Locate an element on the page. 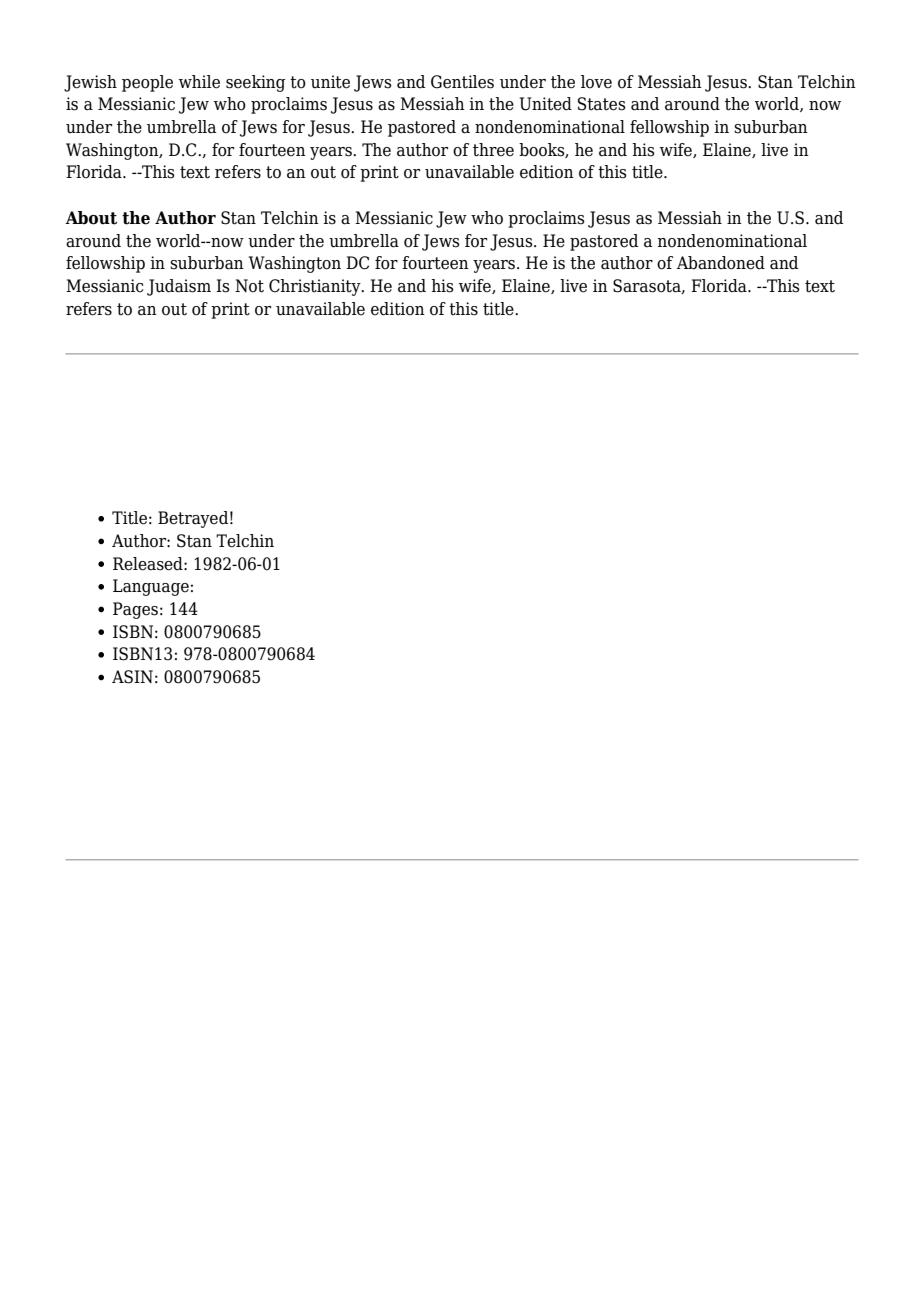  Abandoned is located at coordinates (721, 263).
